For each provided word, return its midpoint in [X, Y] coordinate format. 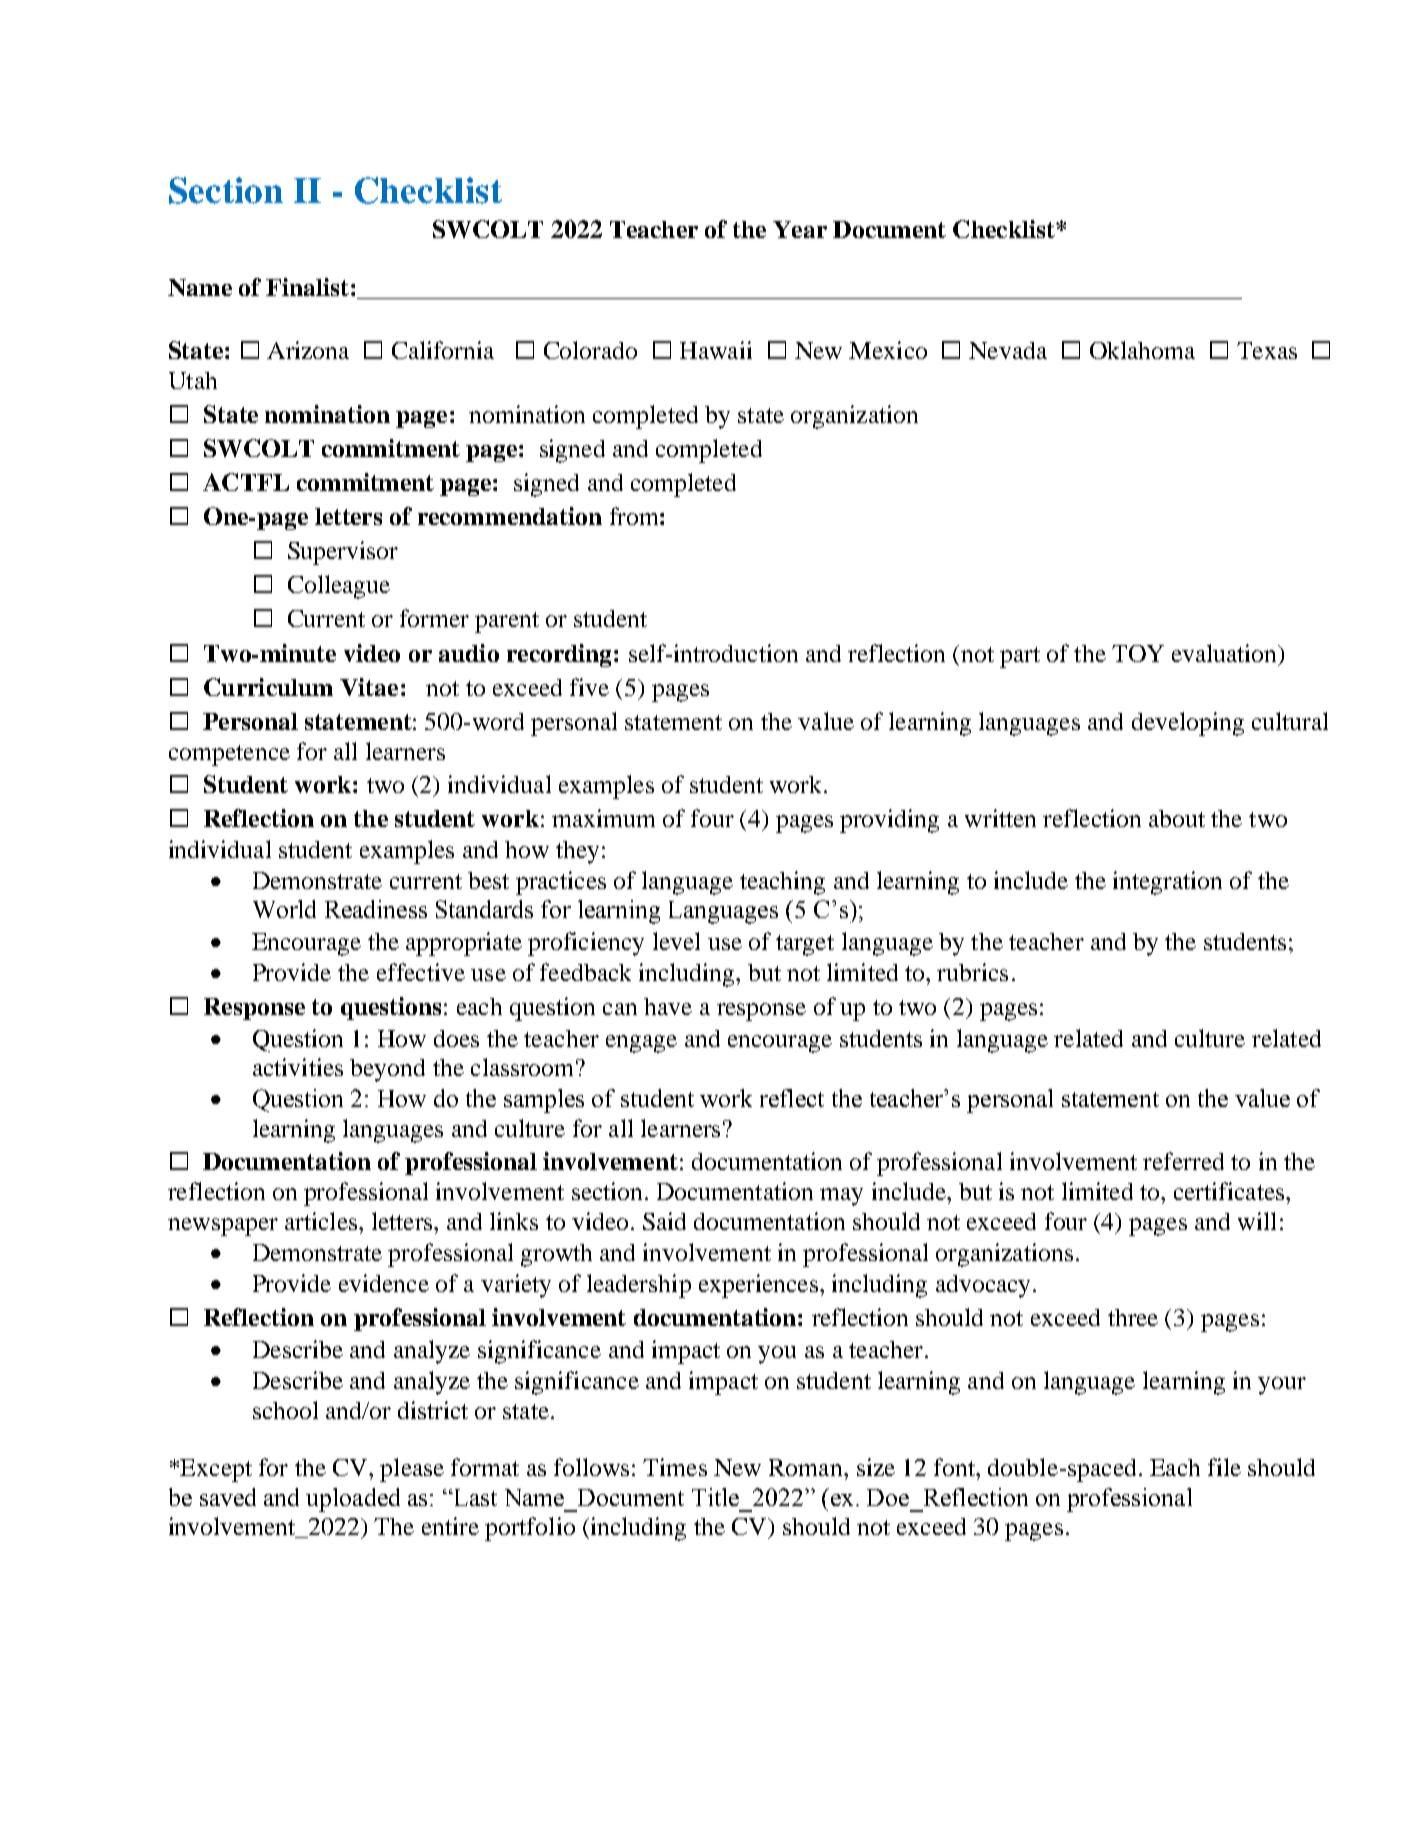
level [676, 941]
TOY [1138, 653]
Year [800, 229]
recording [561, 655]
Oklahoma [1142, 350]
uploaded [353, 1500]
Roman [807, 1467]
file [1224, 1467]
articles [321, 1221]
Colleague [339, 587]
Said [664, 1221]
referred [1183, 1161]
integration [1167, 883]
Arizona [308, 350]
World [284, 909]
